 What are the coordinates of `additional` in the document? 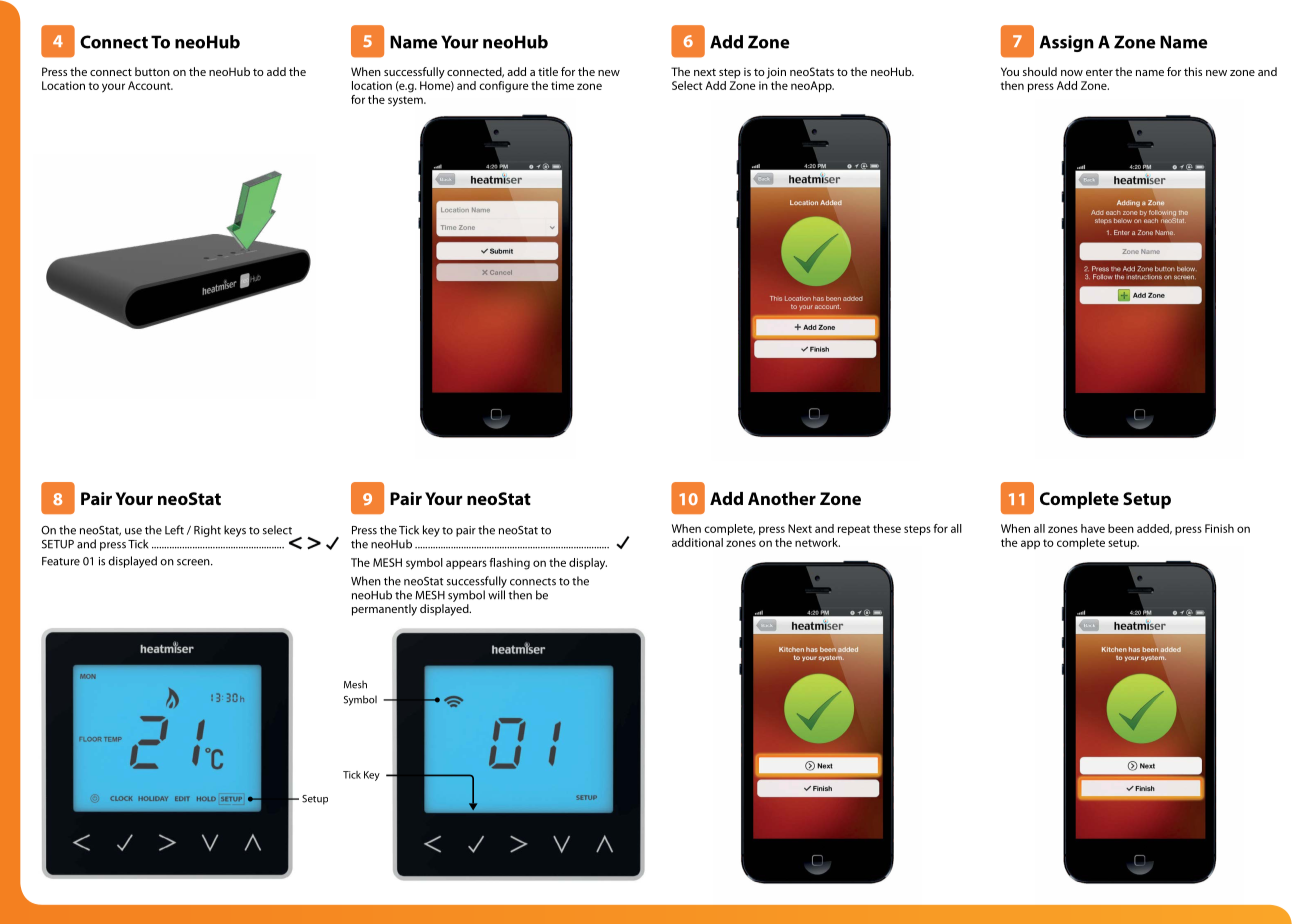 It's located at (697, 542).
